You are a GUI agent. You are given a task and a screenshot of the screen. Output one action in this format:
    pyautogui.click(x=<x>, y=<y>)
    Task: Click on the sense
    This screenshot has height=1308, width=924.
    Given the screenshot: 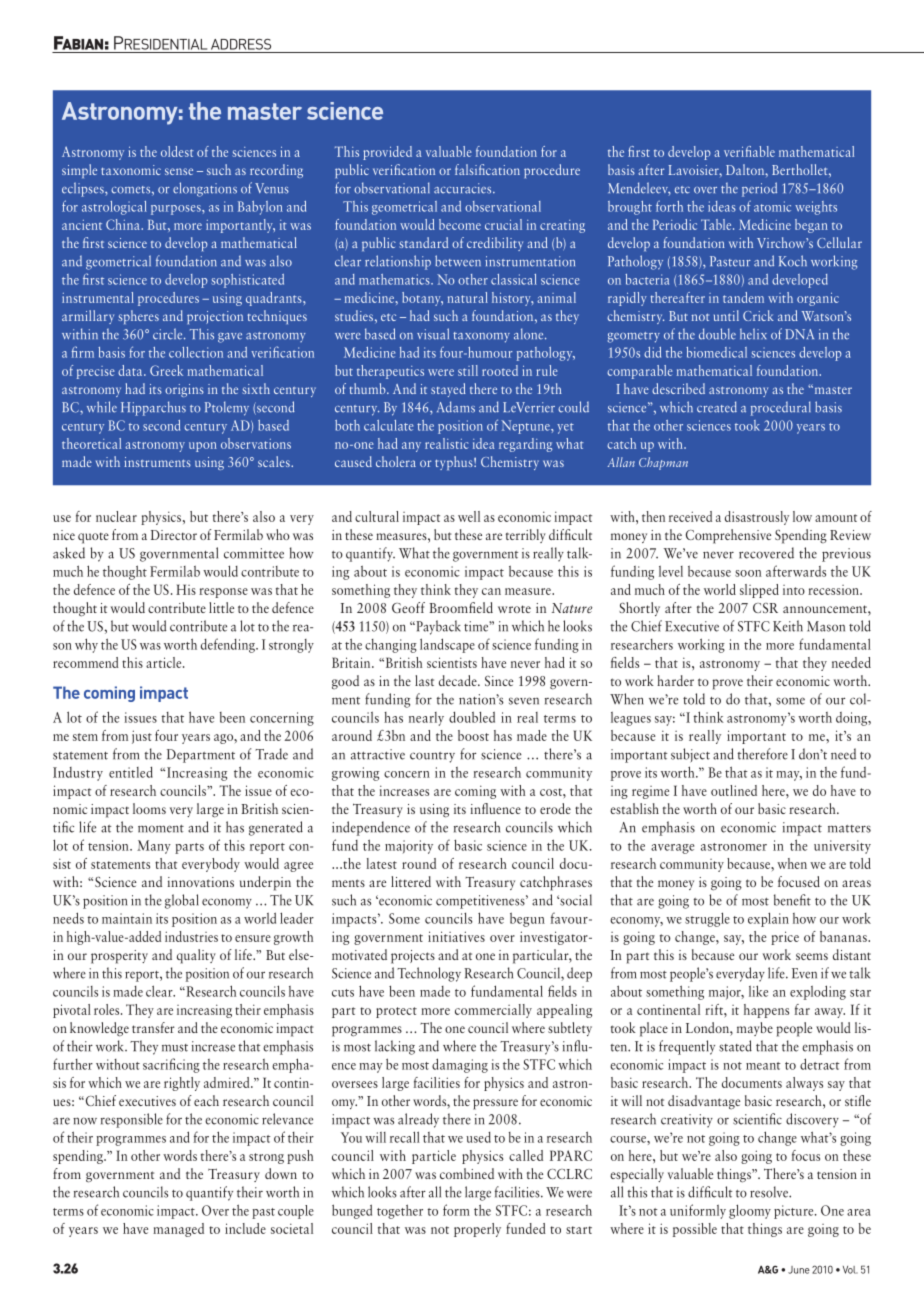 What is the action you would take?
    pyautogui.click(x=179, y=171)
